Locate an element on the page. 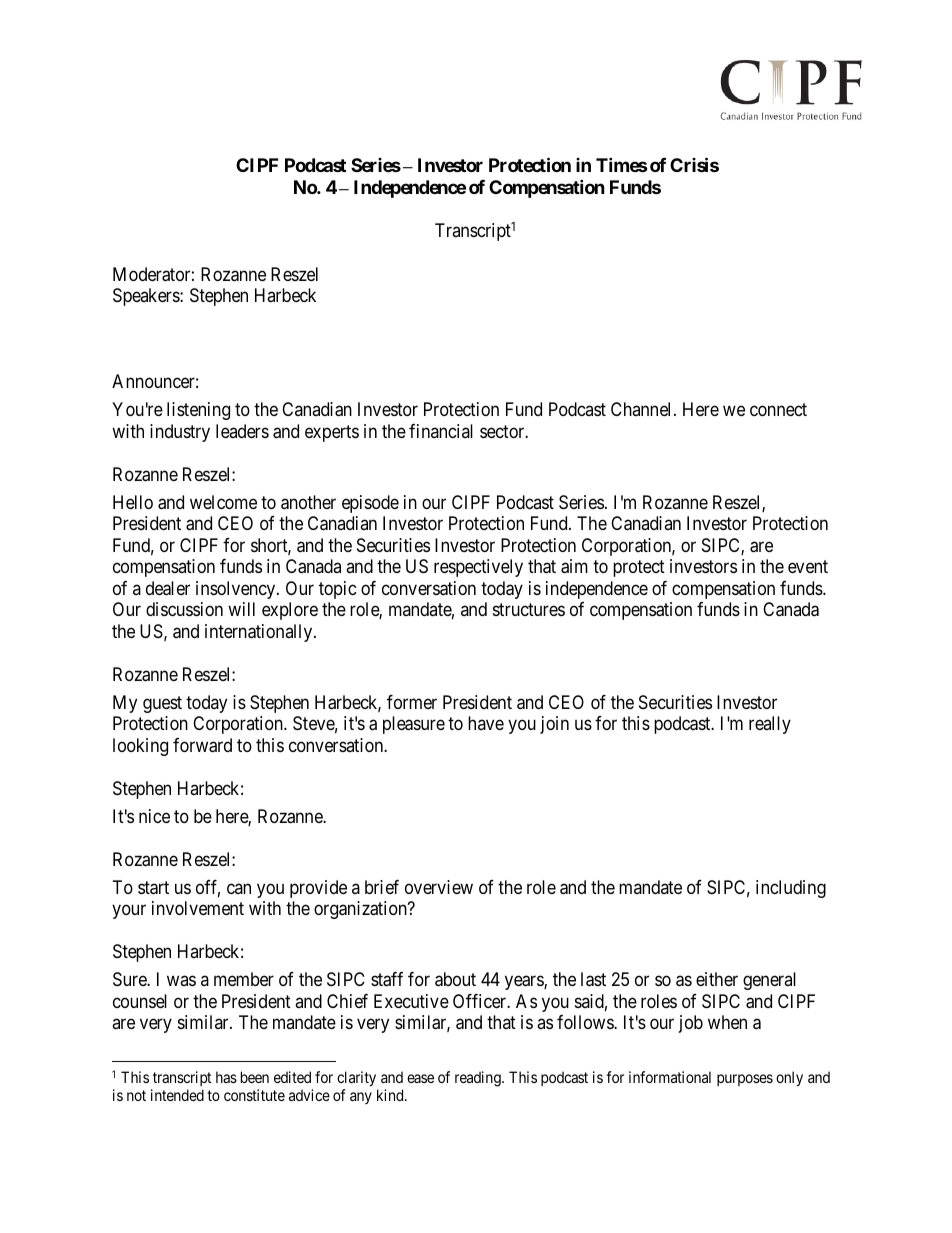 Image resolution: width=952 pixels, height=1233 pixels. Speakers is located at coordinates (147, 297).
